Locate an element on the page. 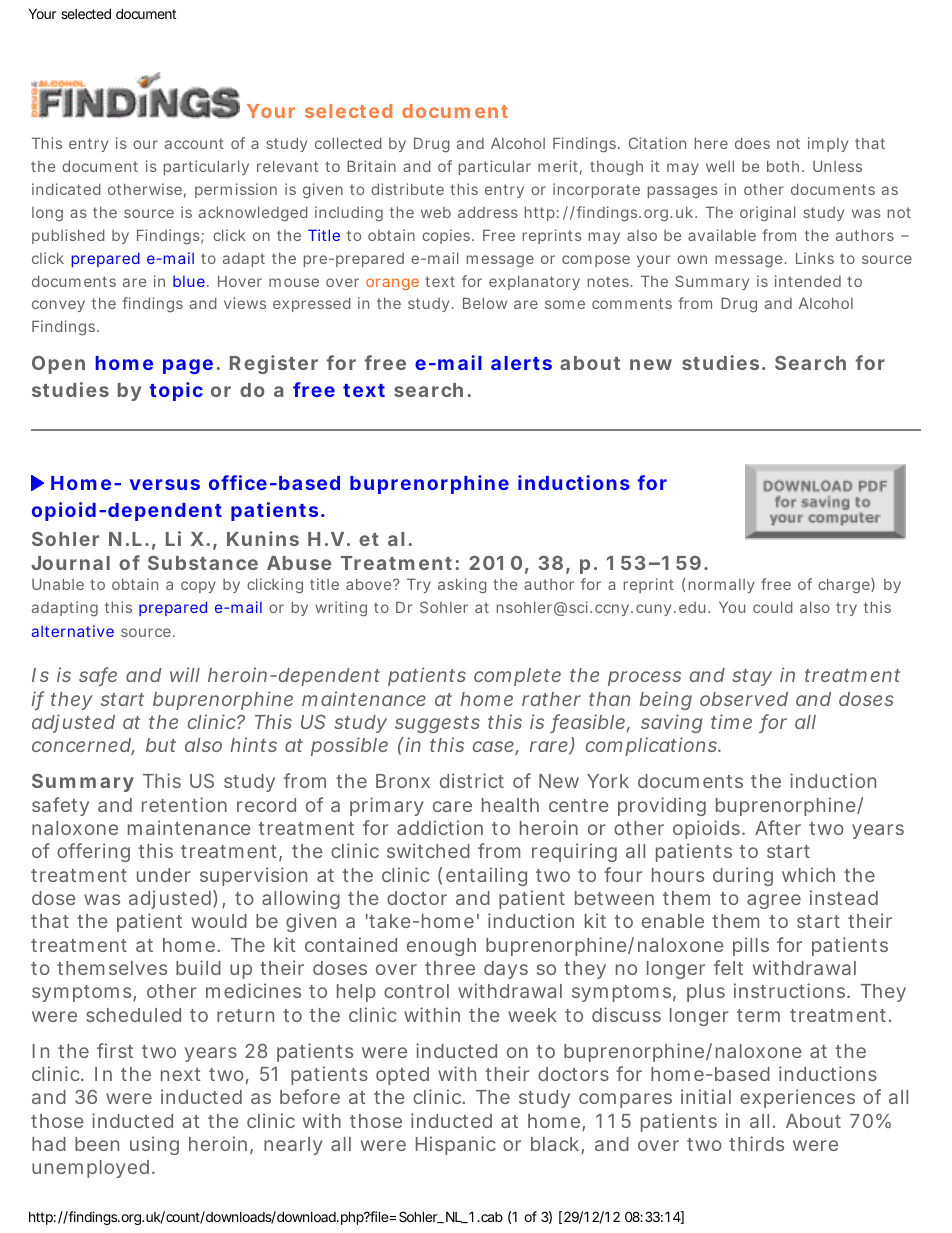 The width and height of the document is (952, 1233). using is located at coordinates (154, 1145).
